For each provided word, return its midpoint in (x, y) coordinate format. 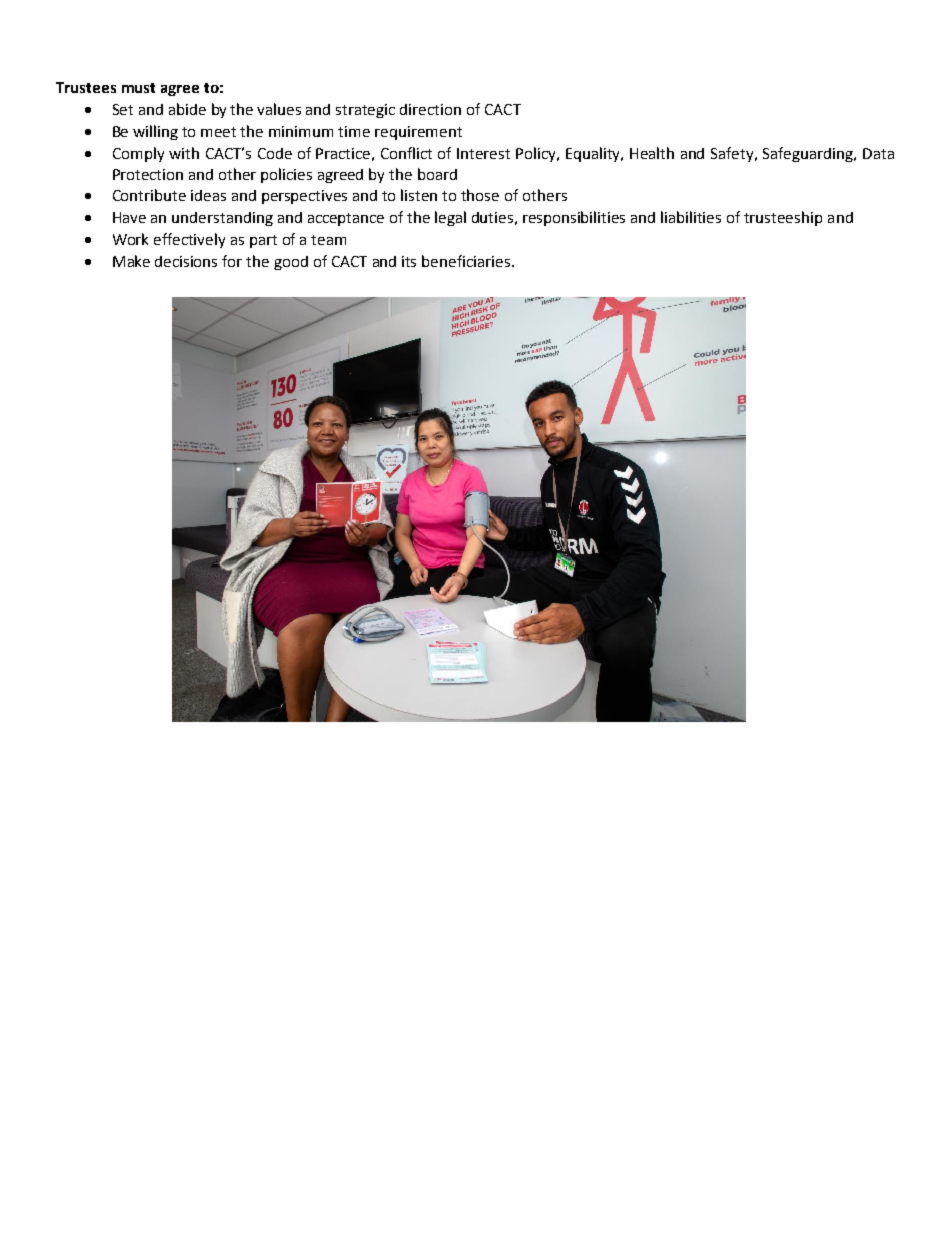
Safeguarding (809, 154)
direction (430, 109)
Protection (148, 174)
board (437, 174)
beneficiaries (466, 261)
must (138, 88)
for (232, 261)
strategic (365, 111)
